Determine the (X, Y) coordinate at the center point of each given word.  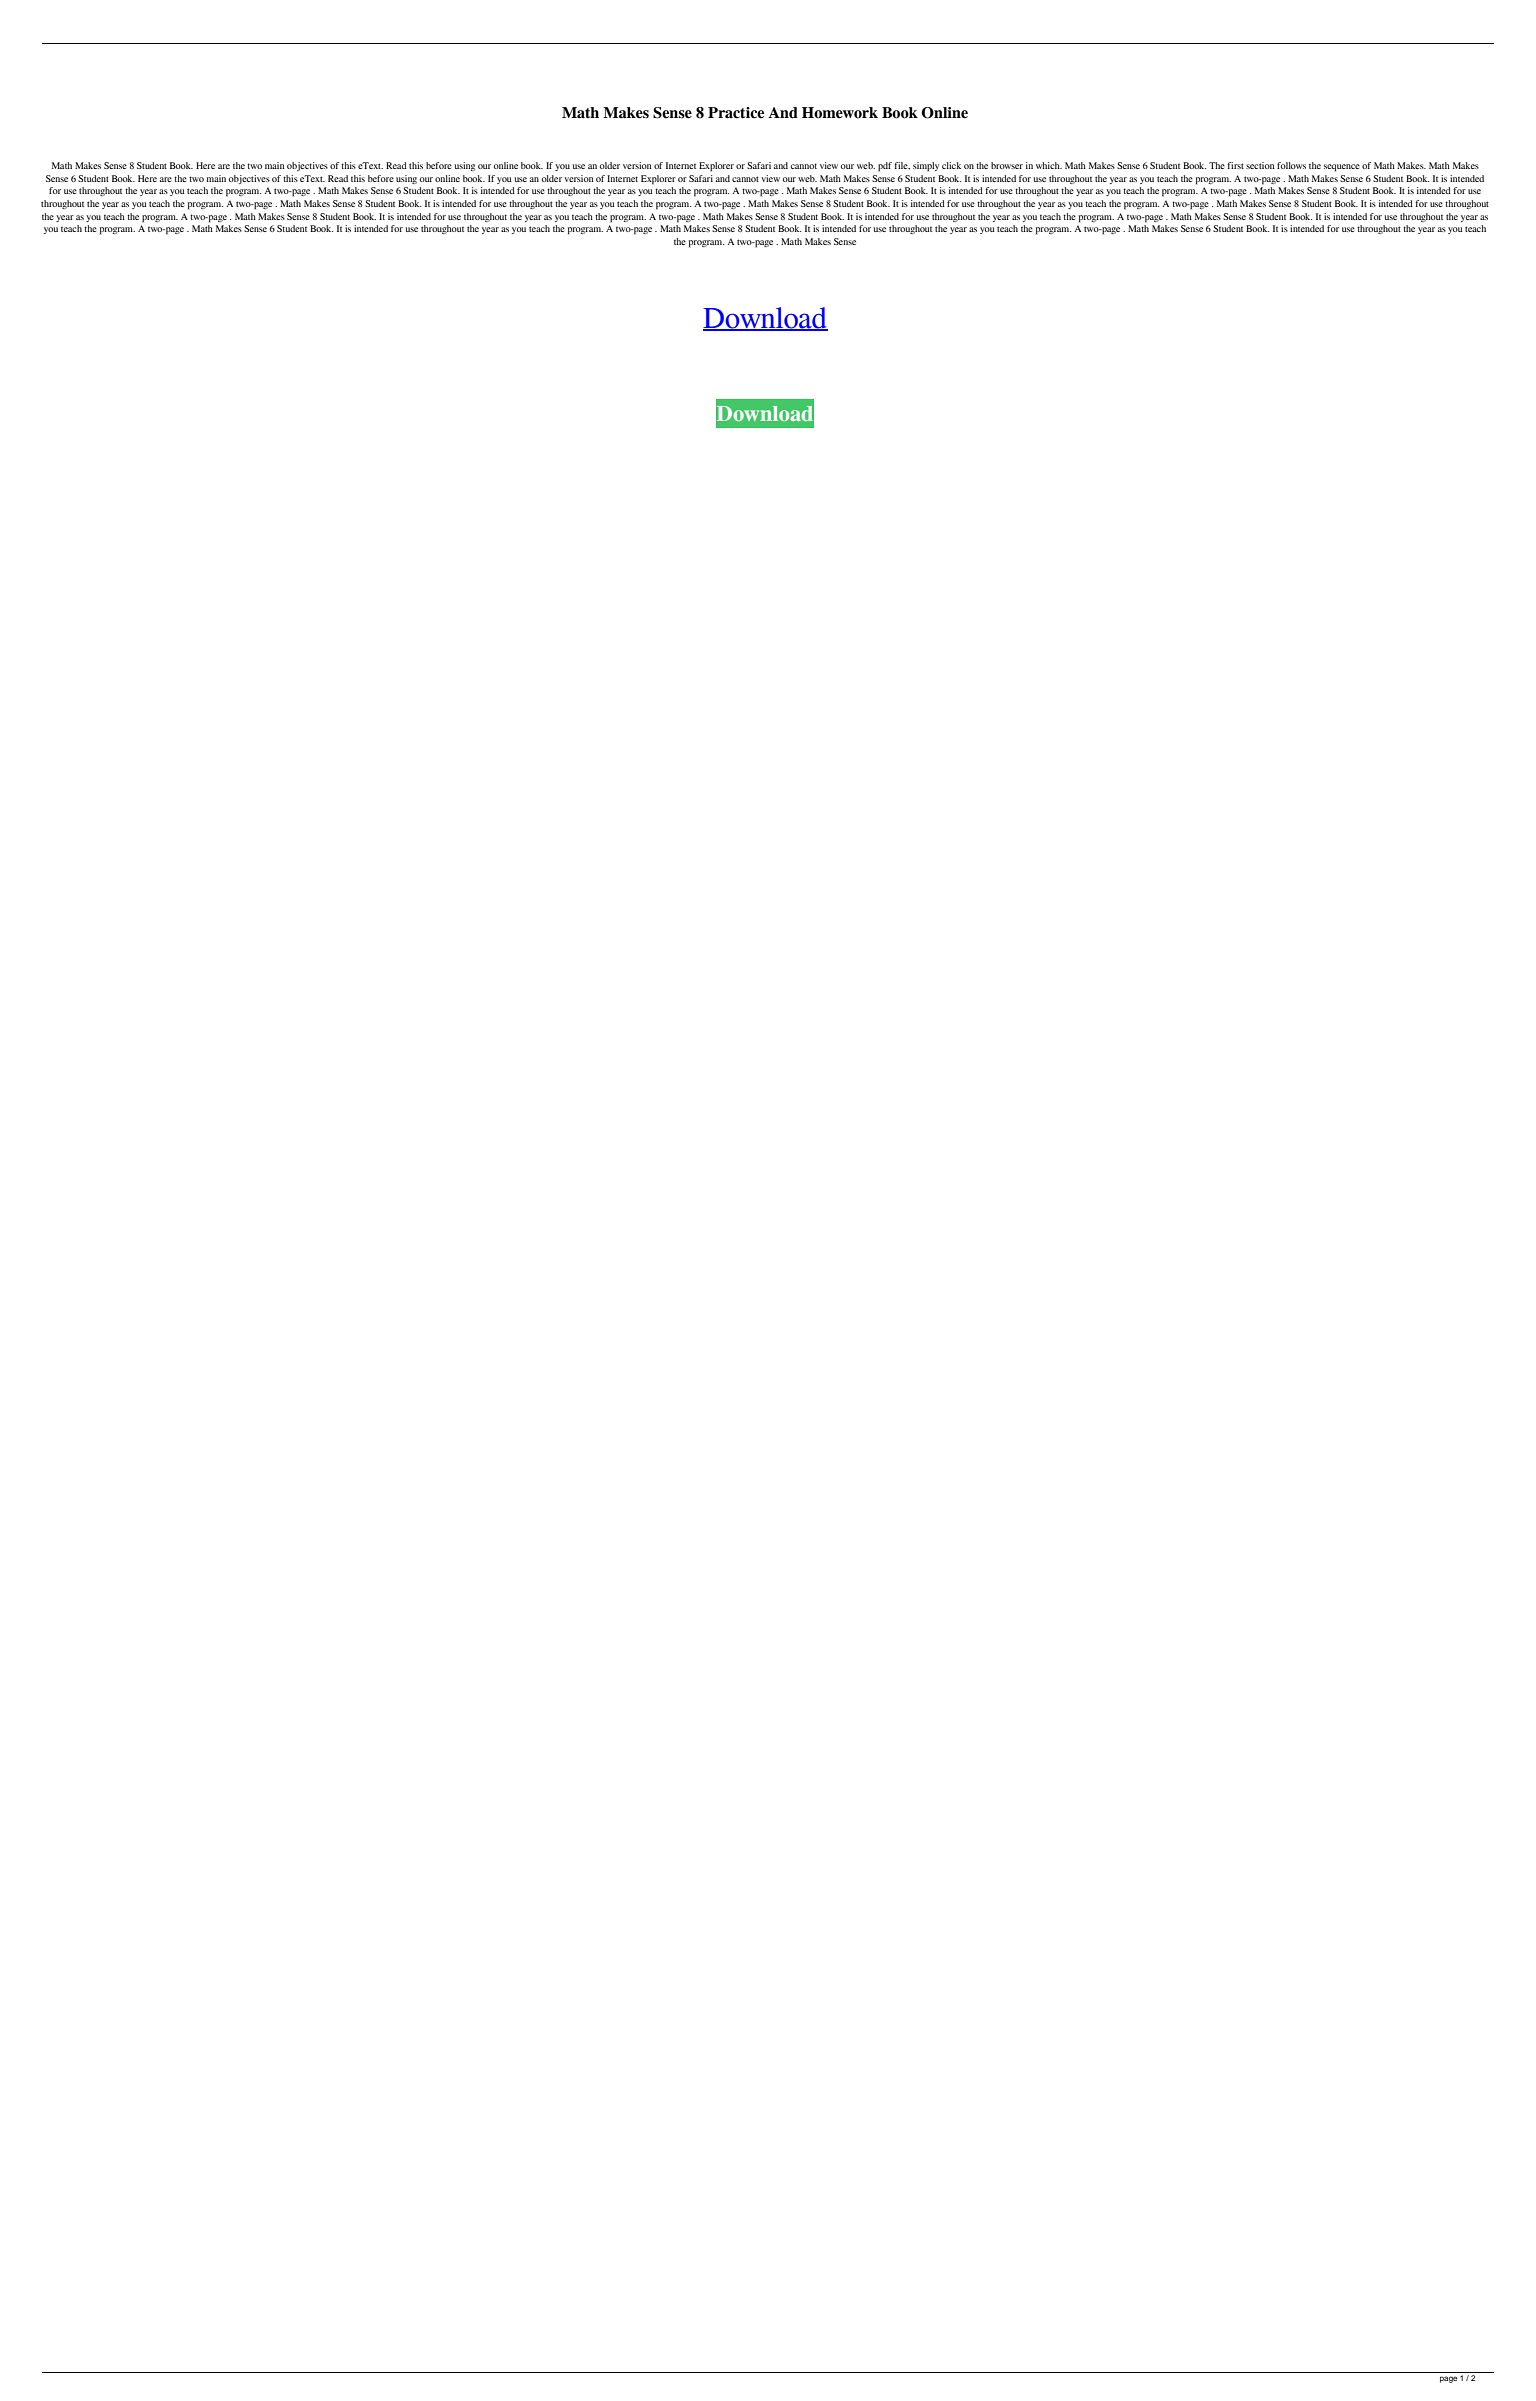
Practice (736, 113)
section (1260, 165)
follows (1291, 165)
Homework (840, 113)
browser (1007, 165)
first (1235, 165)
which (1049, 165)
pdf (885, 167)
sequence (1342, 168)
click (951, 165)
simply (926, 167)
